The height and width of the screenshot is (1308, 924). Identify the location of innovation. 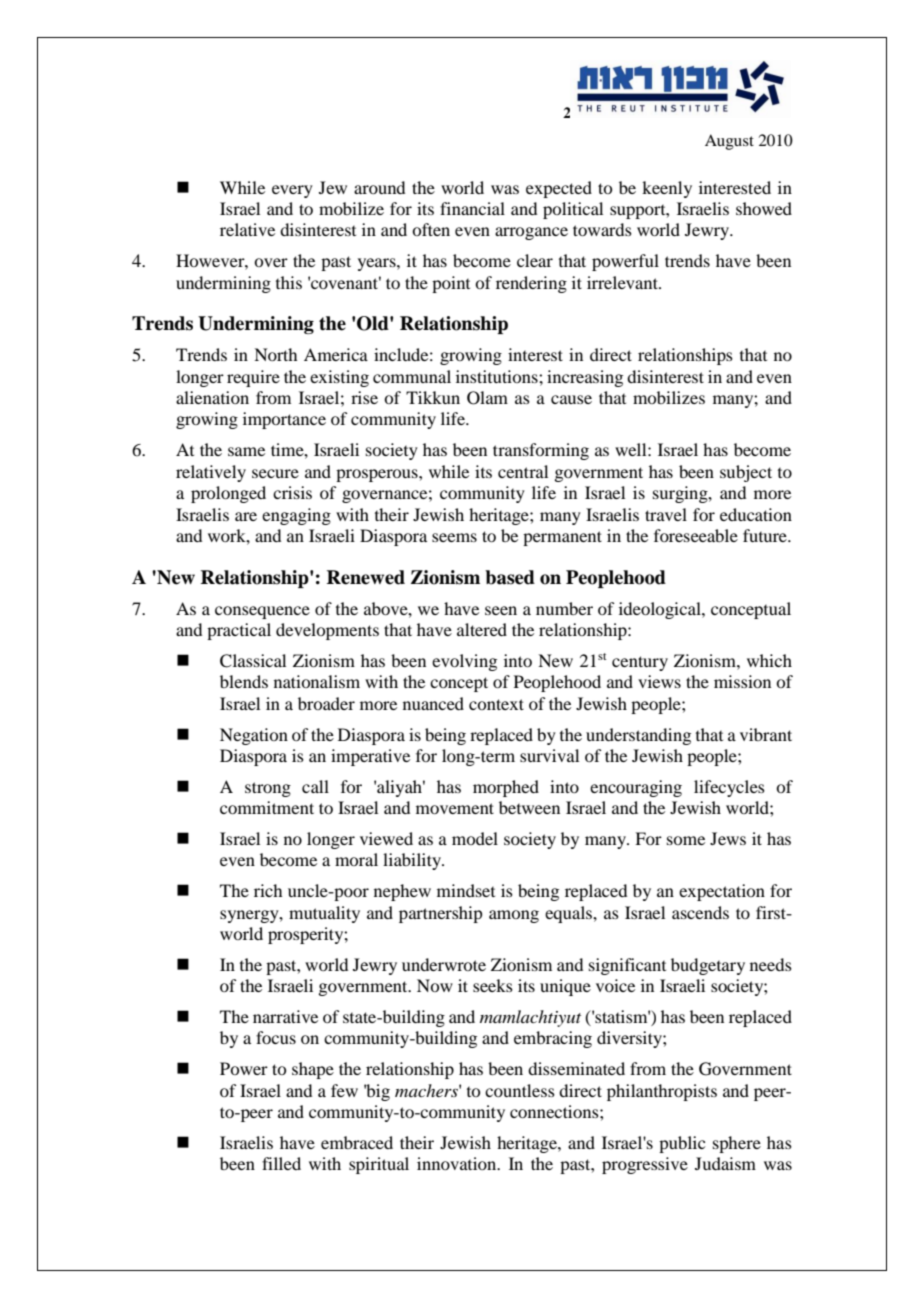
(458, 1163).
